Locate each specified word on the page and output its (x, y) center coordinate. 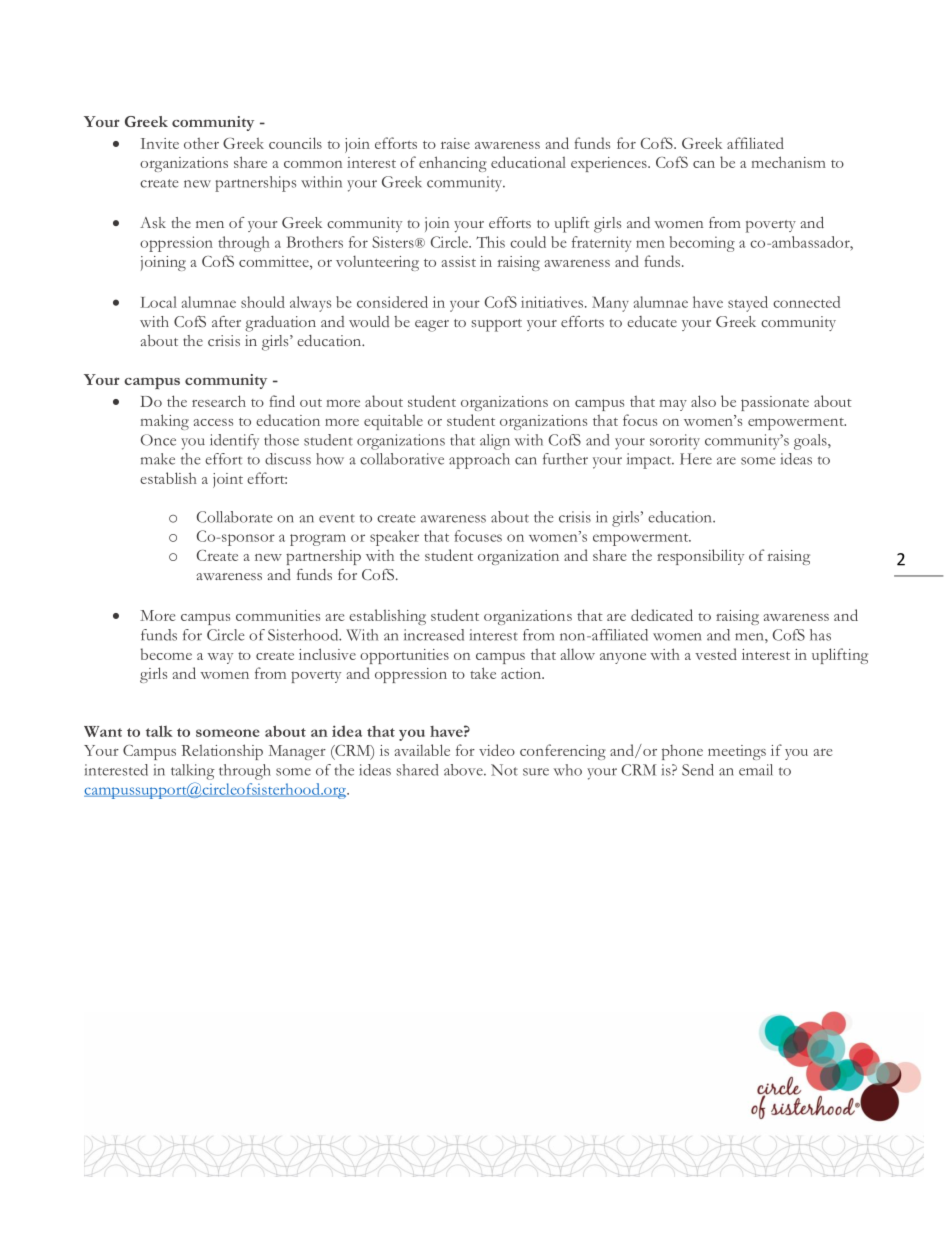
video (497, 750)
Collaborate (235, 517)
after (226, 321)
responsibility (700, 557)
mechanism (788, 162)
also (703, 401)
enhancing (453, 164)
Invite (160, 143)
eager (432, 326)
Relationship (222, 752)
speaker (394, 538)
